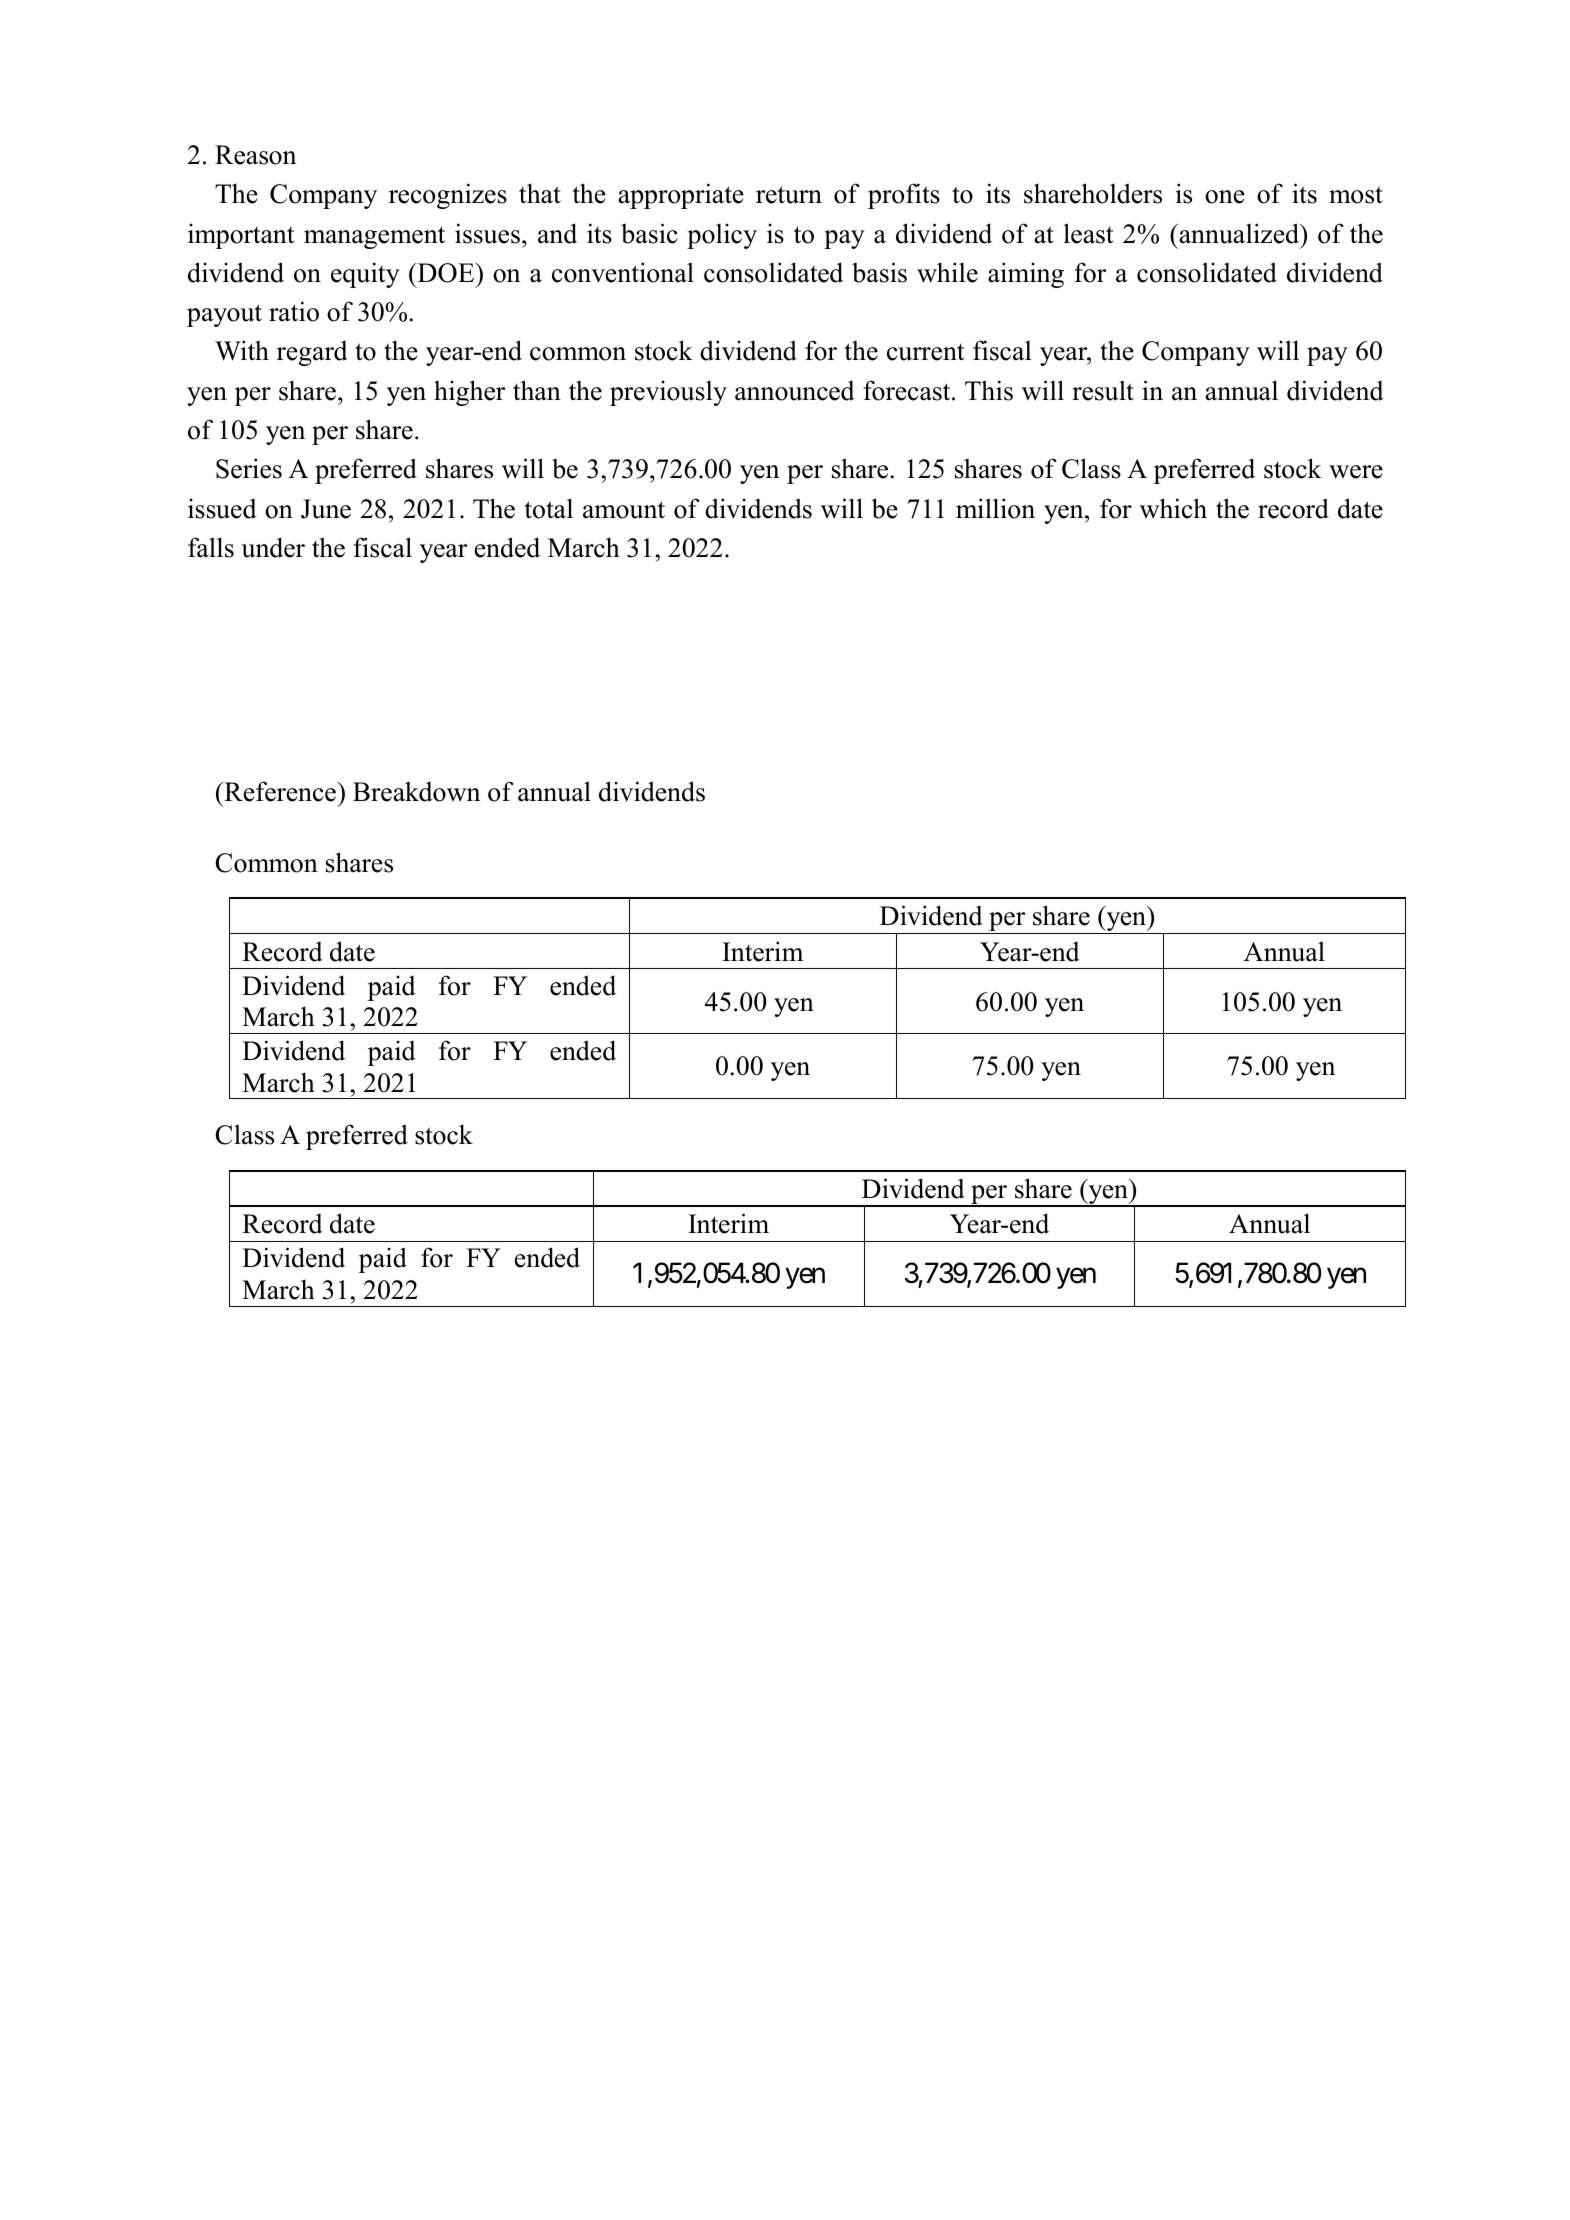 The image size is (1570, 2220). Describe the element at coordinates (795, 390) in the image. I see `announced` at that location.
